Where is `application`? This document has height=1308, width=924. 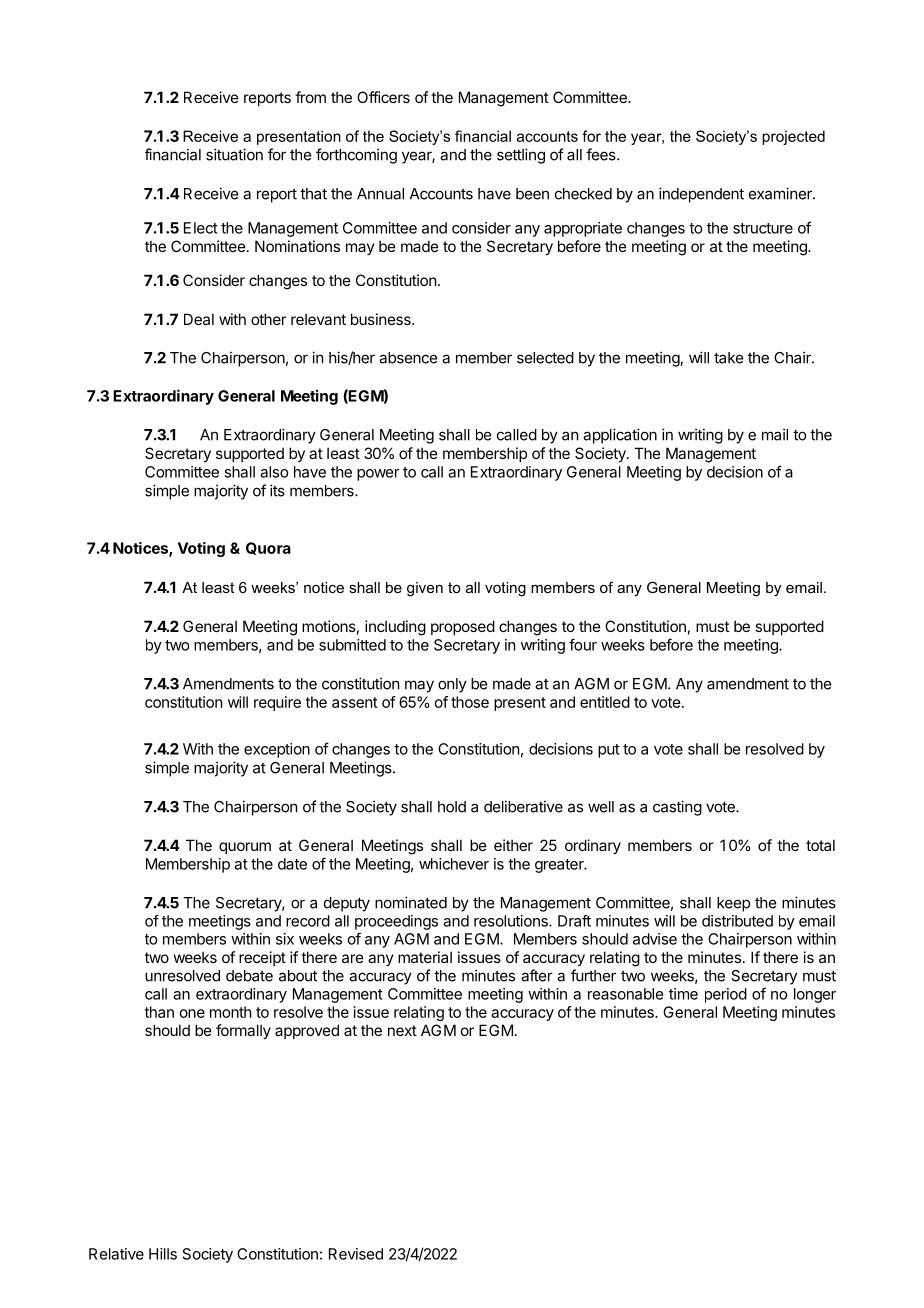
application is located at coordinates (620, 436).
